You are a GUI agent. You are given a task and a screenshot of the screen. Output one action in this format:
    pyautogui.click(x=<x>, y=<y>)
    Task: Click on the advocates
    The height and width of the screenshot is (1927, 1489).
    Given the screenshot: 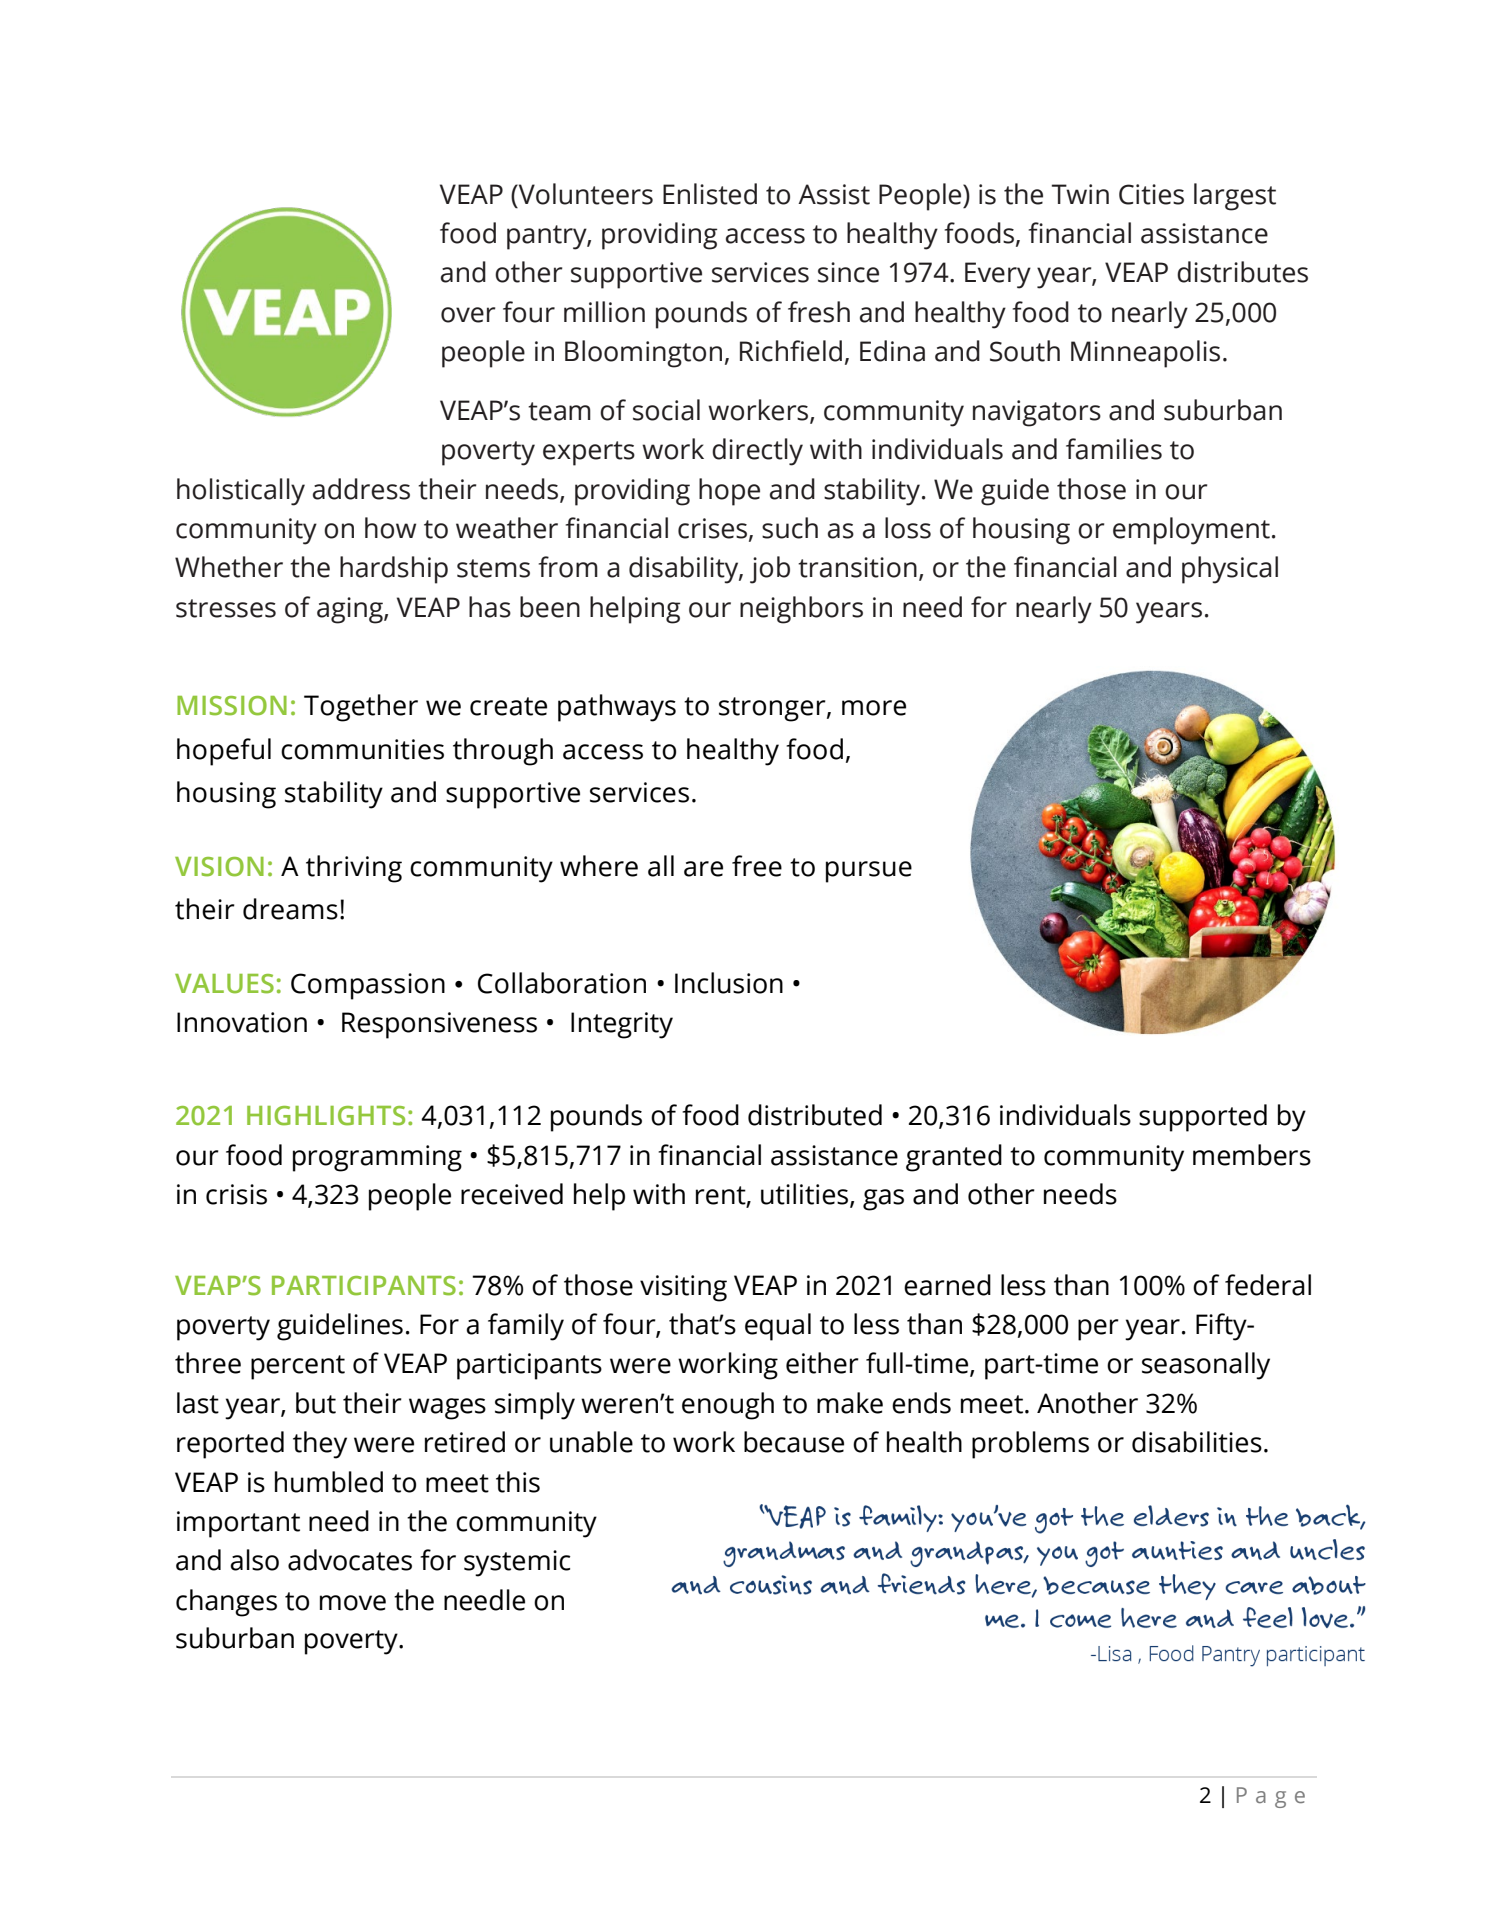 What is the action you would take?
    pyautogui.click(x=350, y=1560)
